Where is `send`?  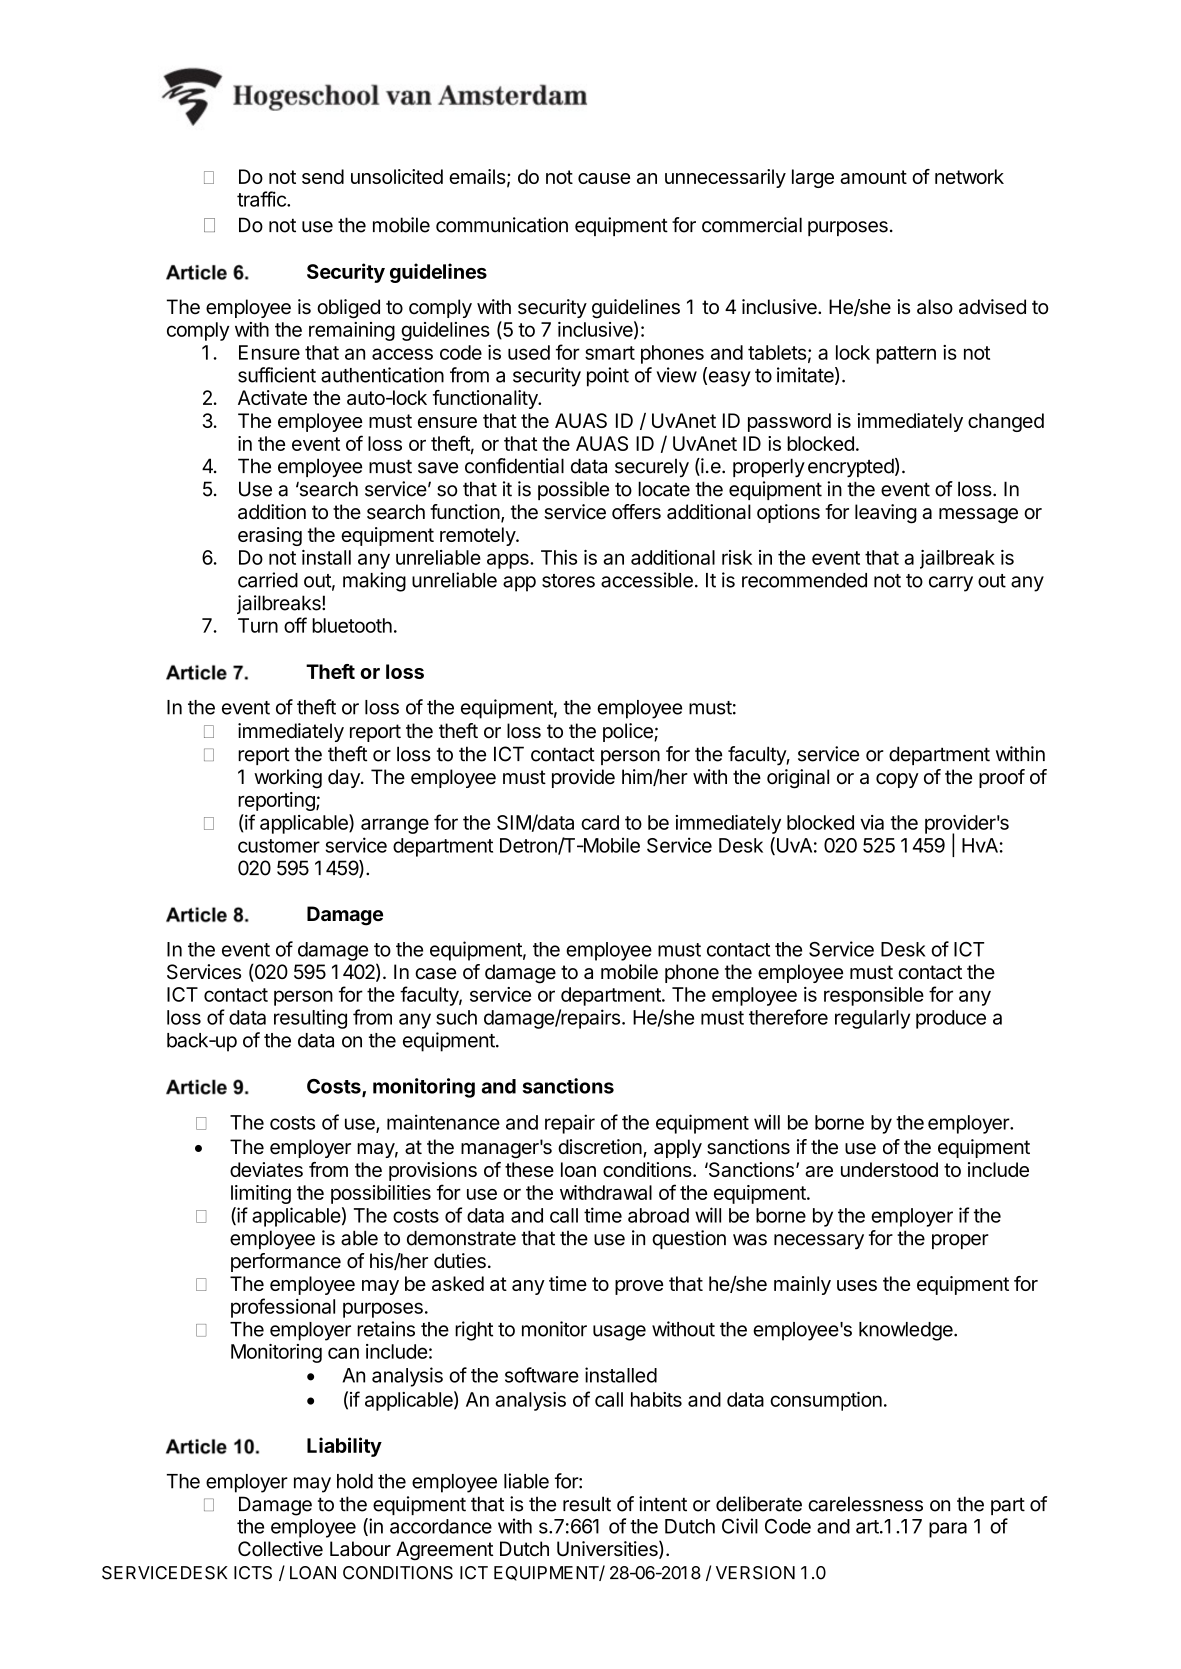
send is located at coordinates (323, 176).
